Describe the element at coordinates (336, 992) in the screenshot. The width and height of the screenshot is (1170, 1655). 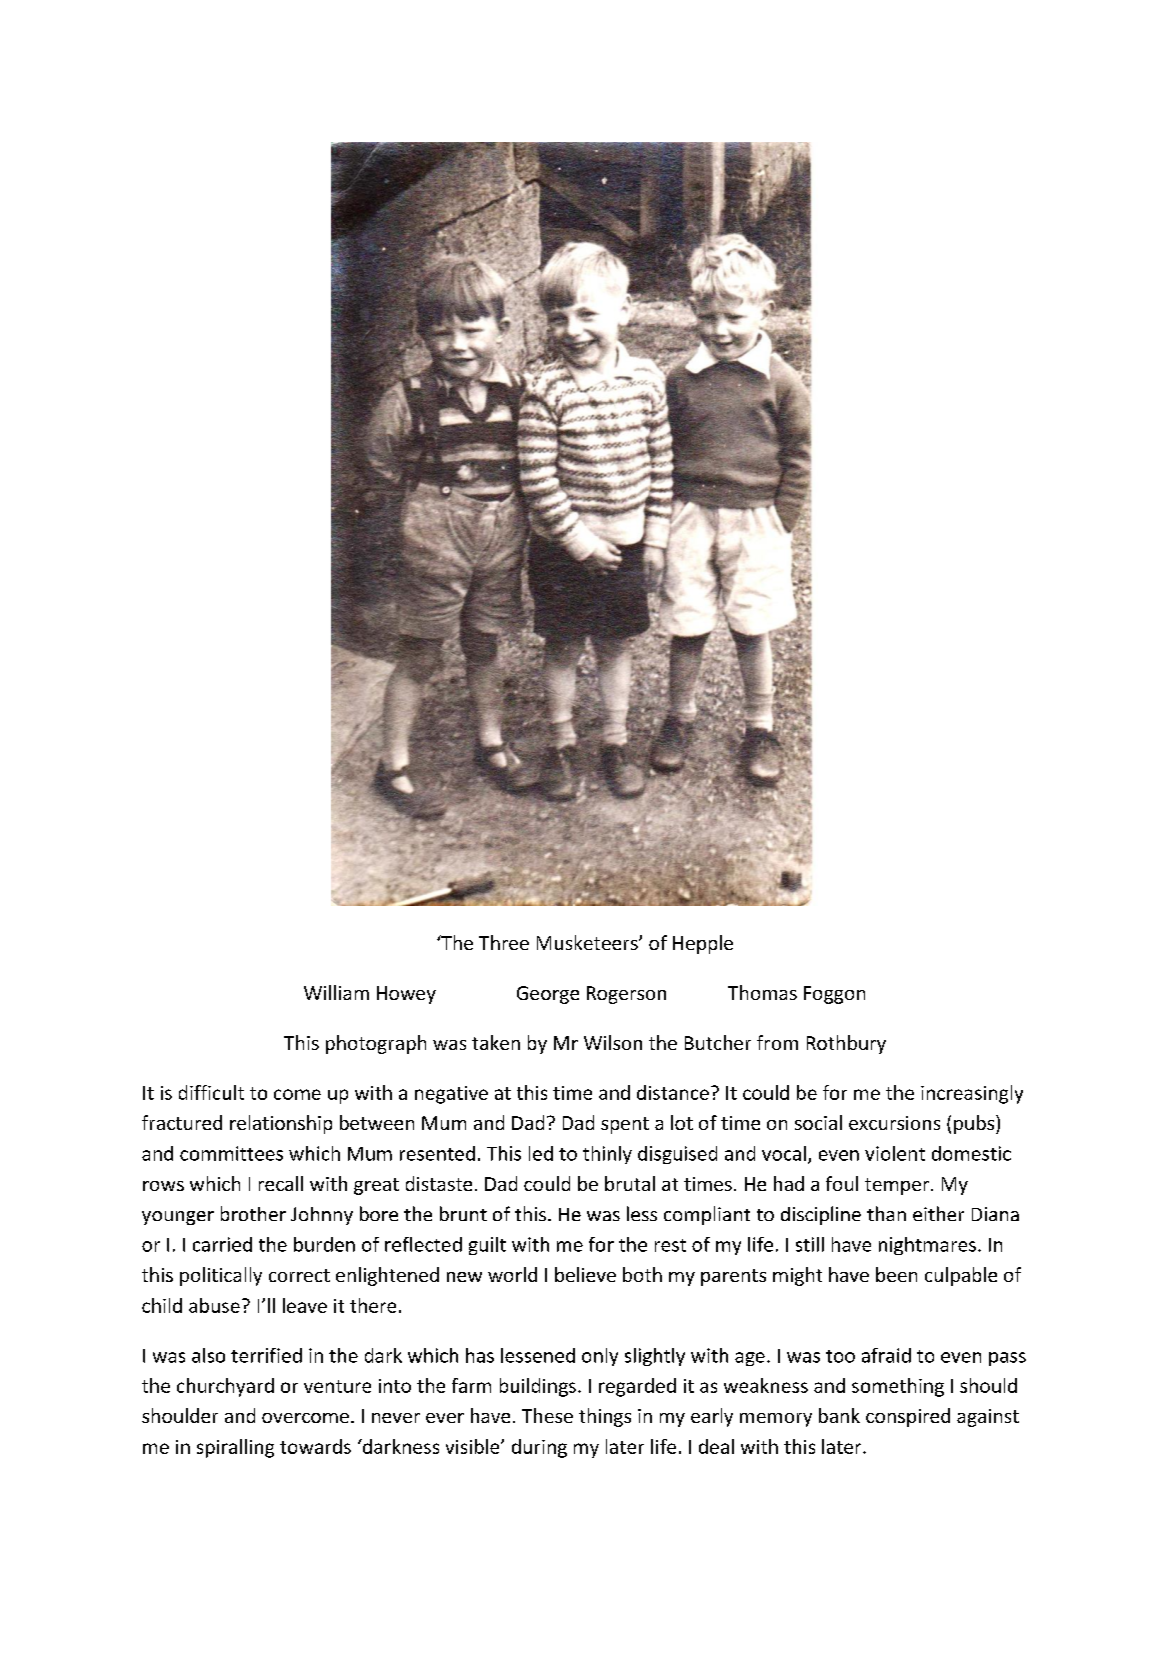
I see `William` at that location.
